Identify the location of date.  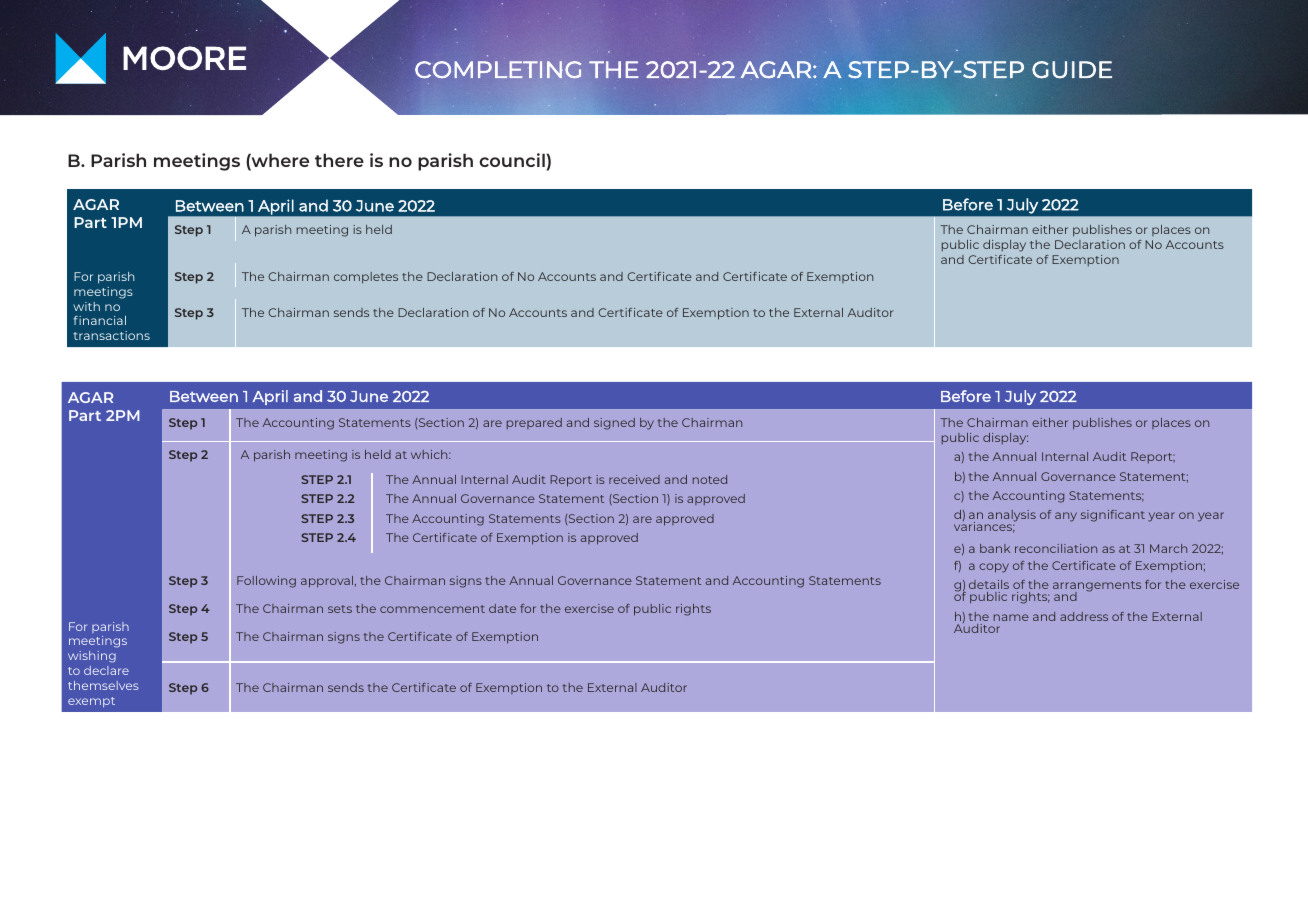
(502, 608).
